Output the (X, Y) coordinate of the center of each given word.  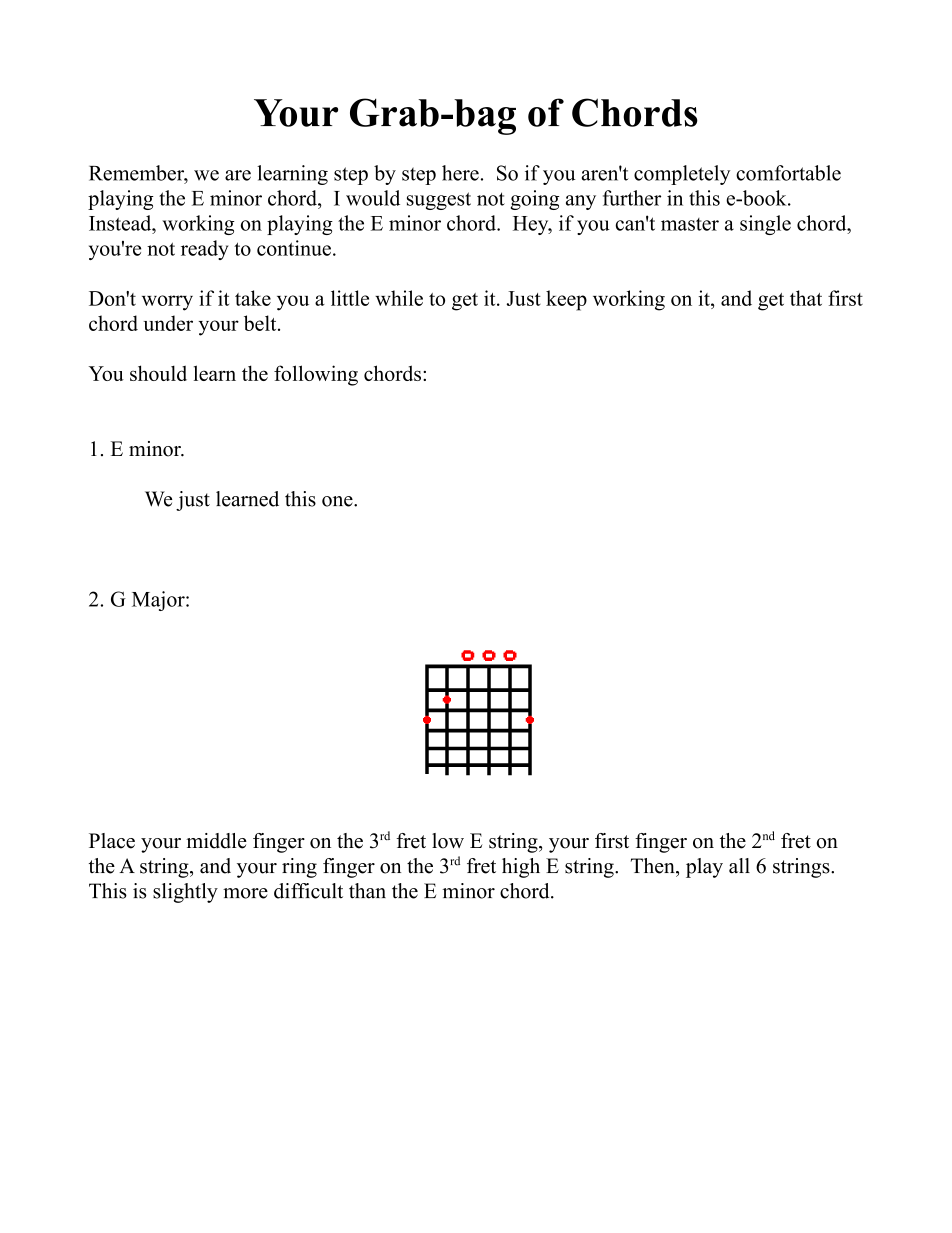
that (806, 298)
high (521, 868)
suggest (439, 201)
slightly (185, 893)
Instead (121, 223)
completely (682, 175)
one (338, 501)
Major (159, 601)
